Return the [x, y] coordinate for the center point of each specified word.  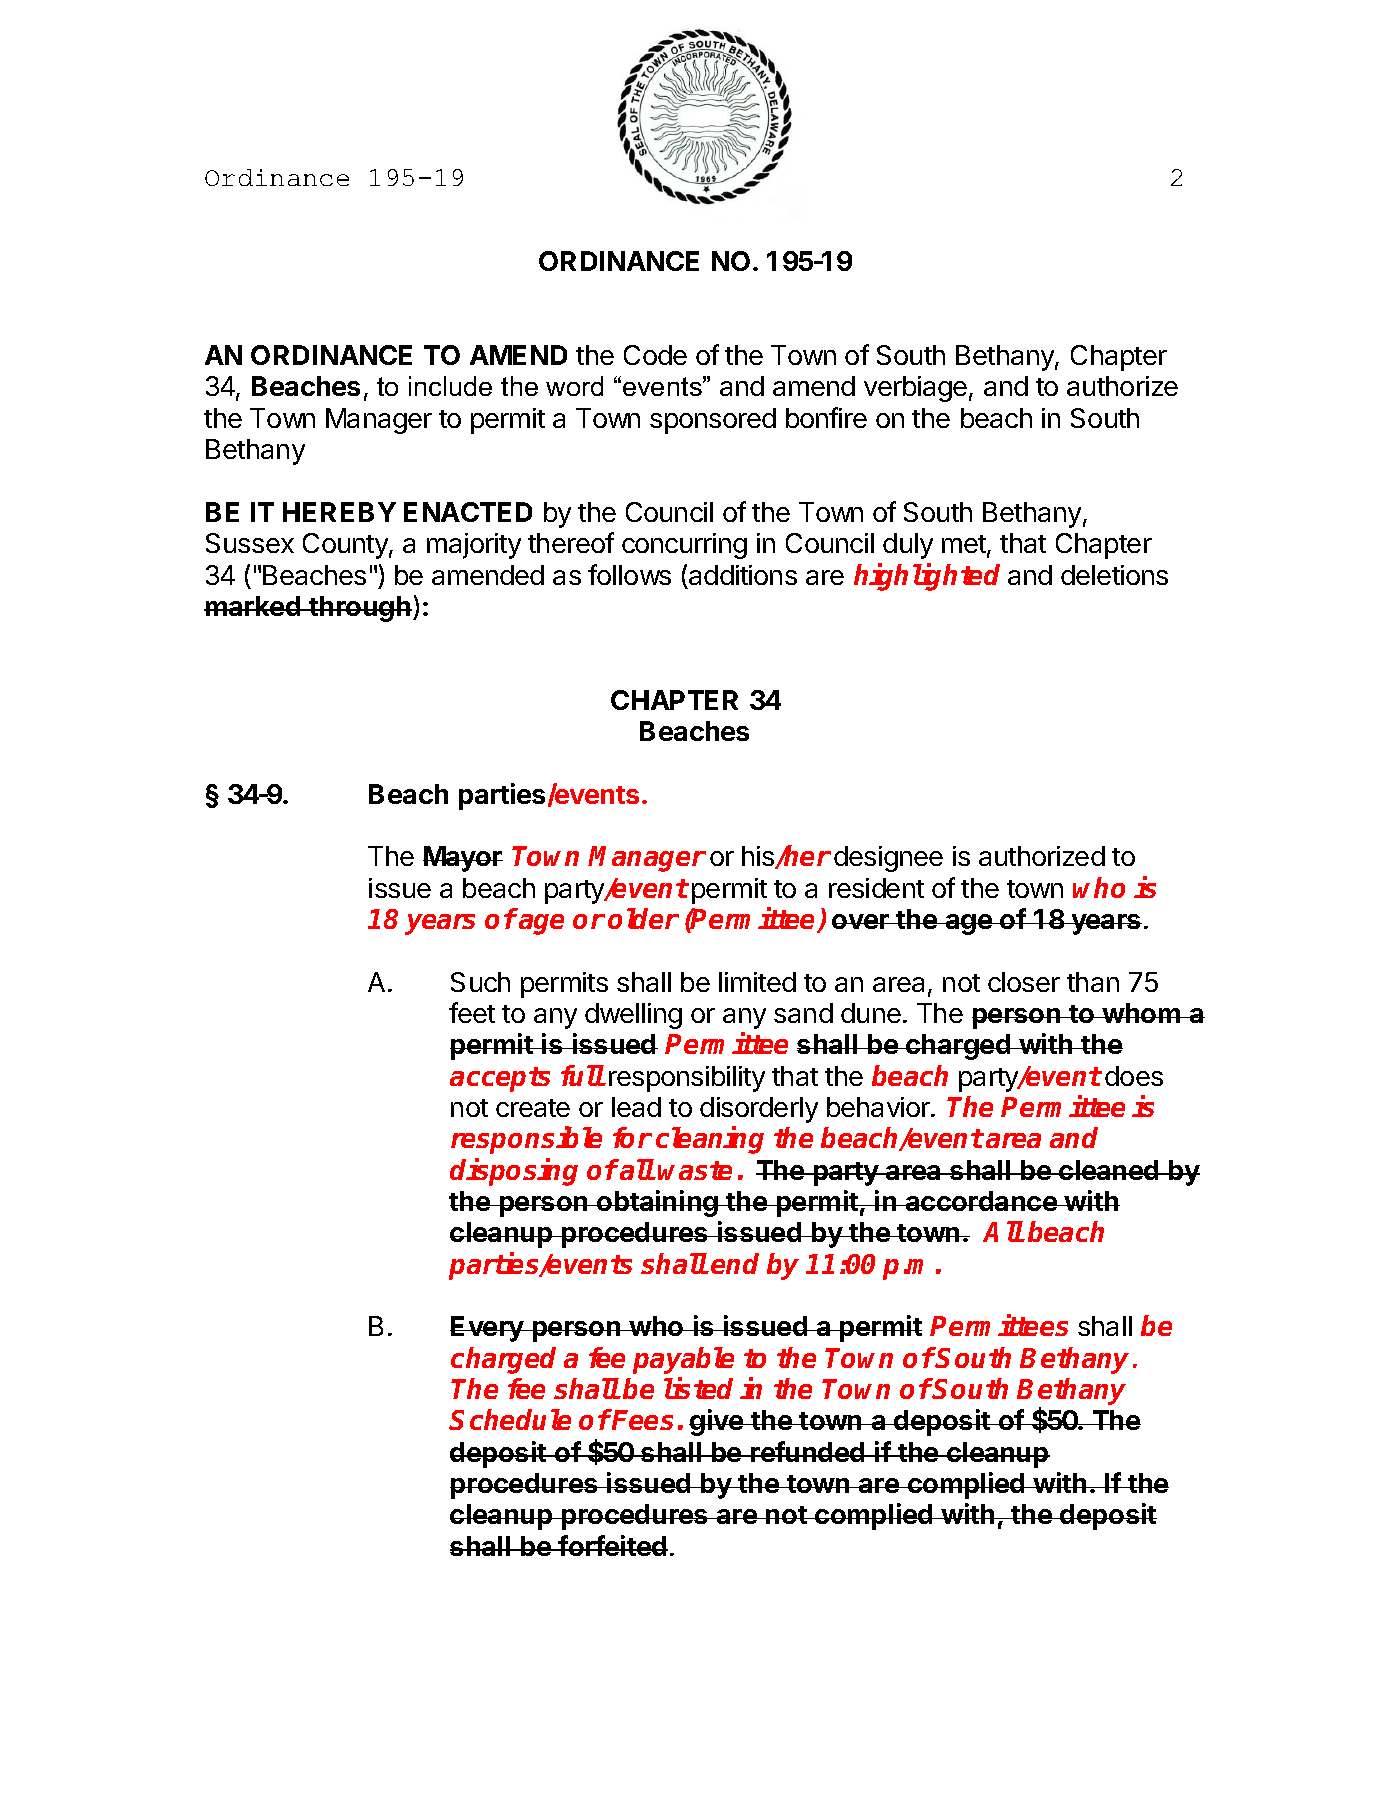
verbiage [915, 389]
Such [480, 982]
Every [488, 1329]
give [717, 1422]
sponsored [713, 421]
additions [743, 575]
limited [757, 982]
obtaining [657, 1203]
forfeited [612, 1545]
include [450, 386]
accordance [981, 1201]
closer [1024, 982]
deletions [1114, 575]
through [359, 609]
